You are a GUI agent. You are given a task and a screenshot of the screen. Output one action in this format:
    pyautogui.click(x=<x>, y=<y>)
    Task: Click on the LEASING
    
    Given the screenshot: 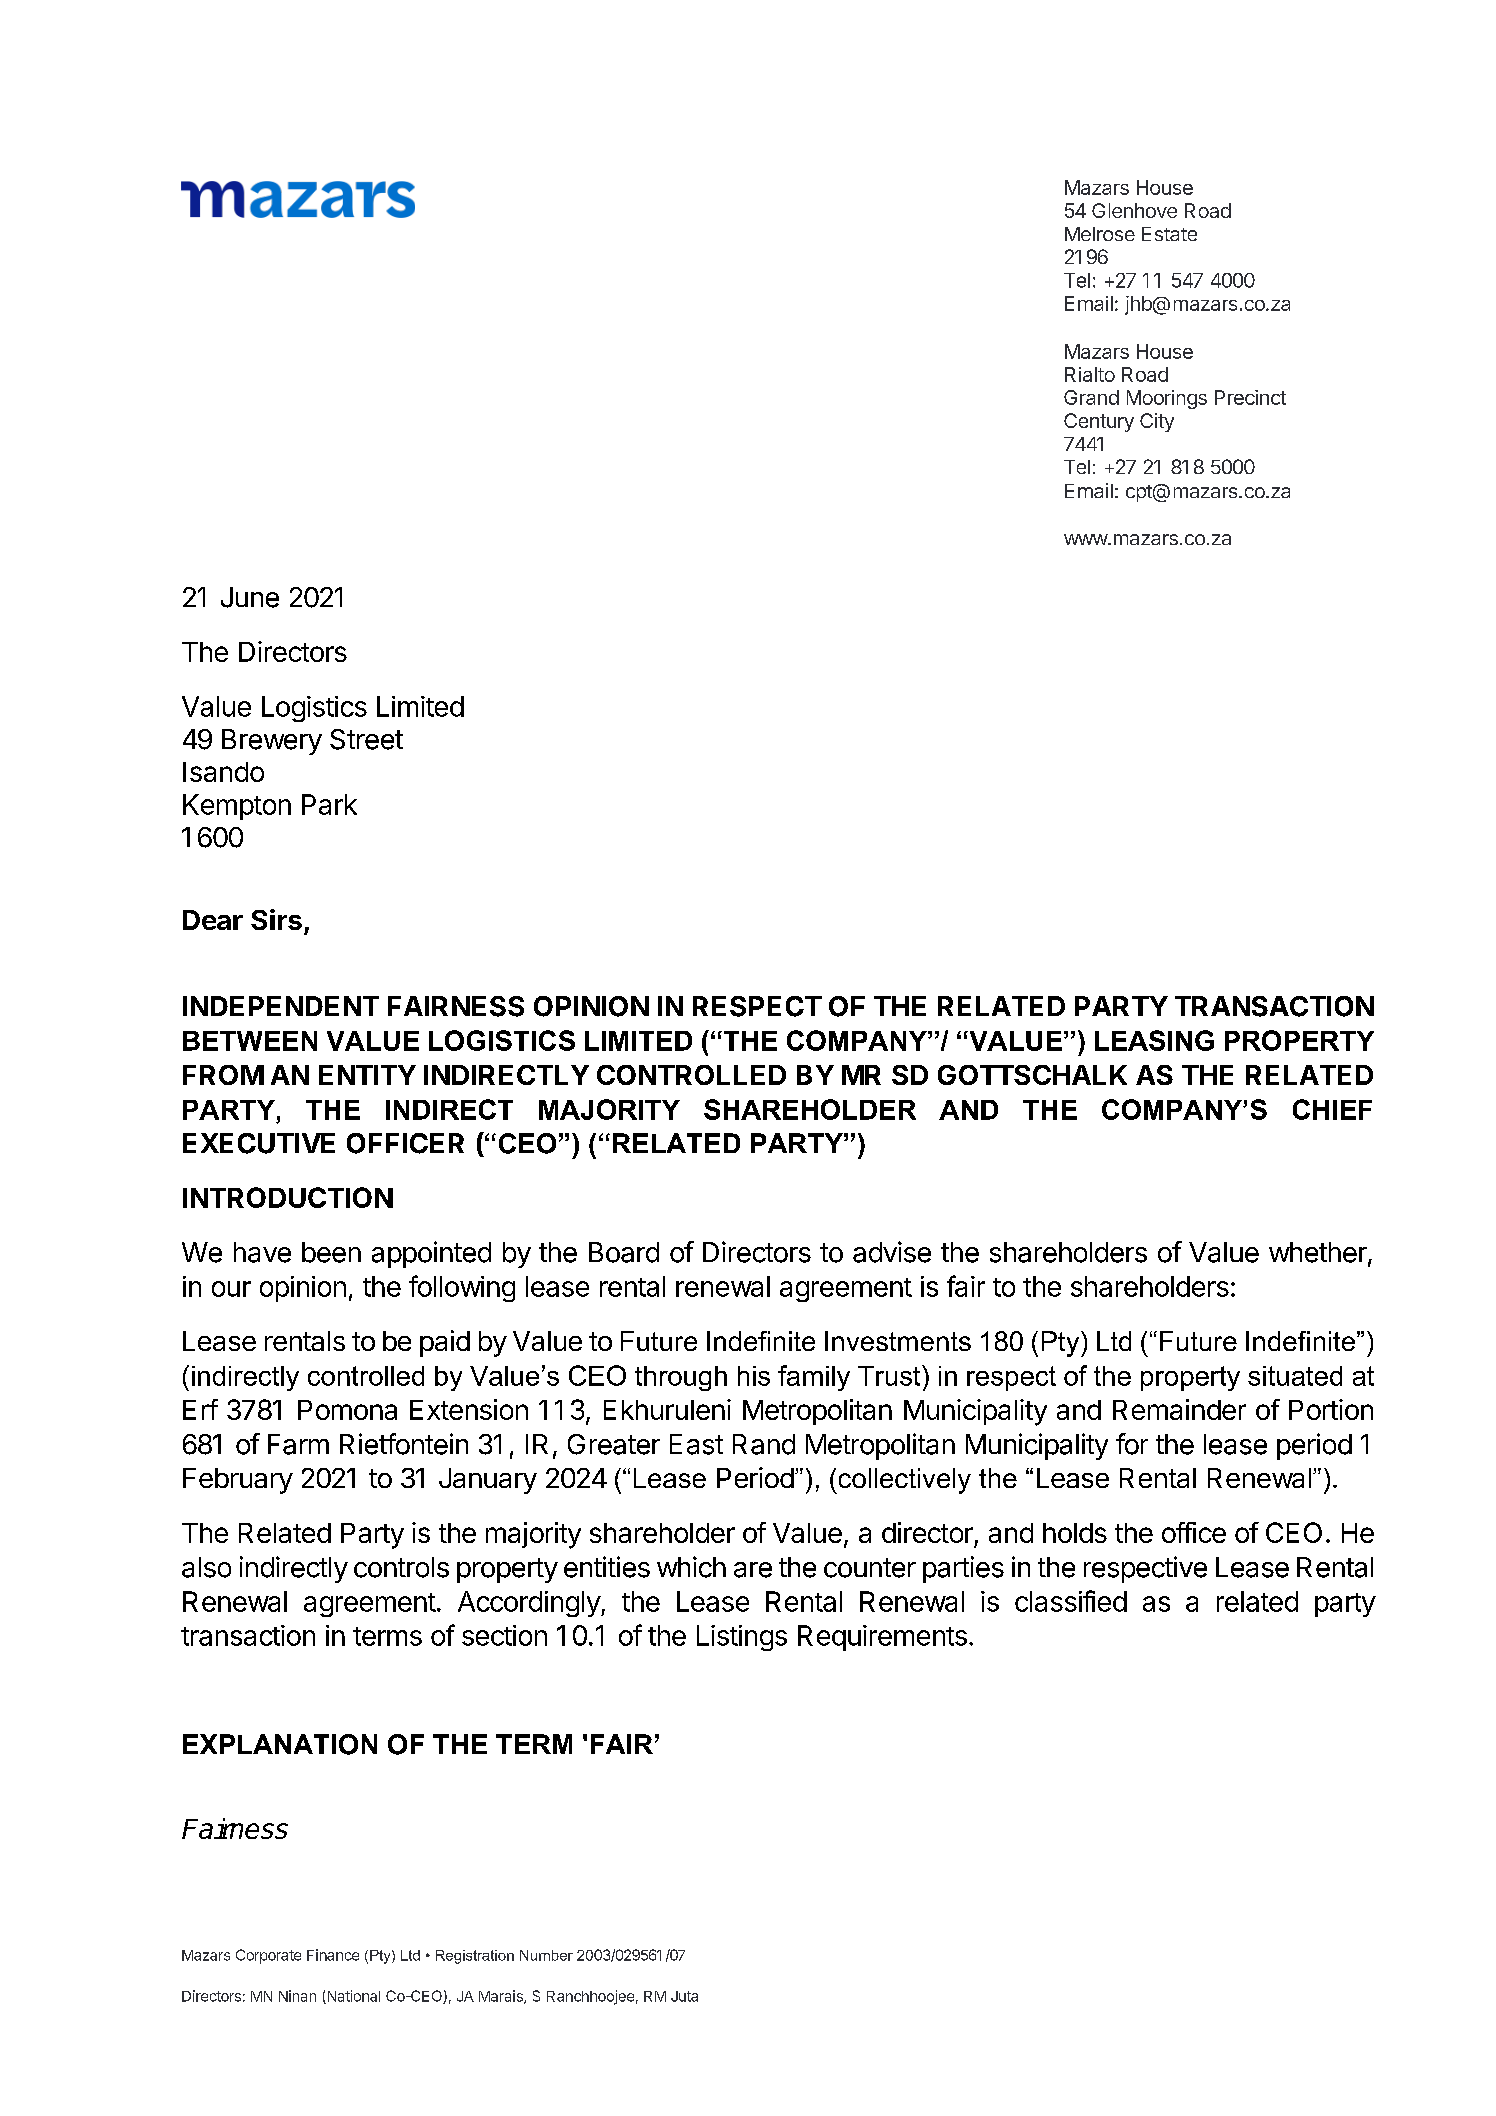 What is the action you would take?
    pyautogui.click(x=1154, y=1040)
